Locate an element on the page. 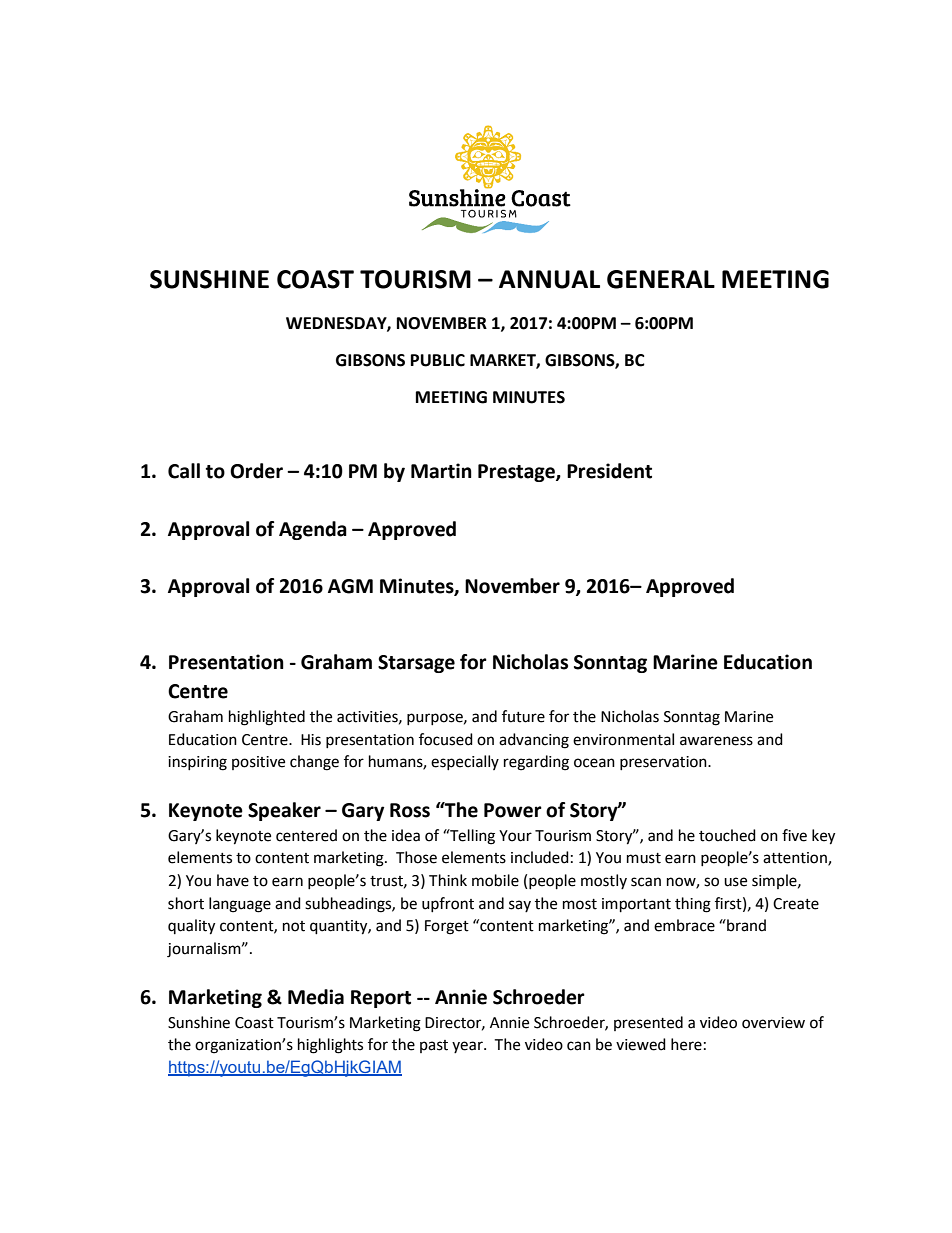 The height and width of the image is (1233, 952). Media is located at coordinates (316, 997).
